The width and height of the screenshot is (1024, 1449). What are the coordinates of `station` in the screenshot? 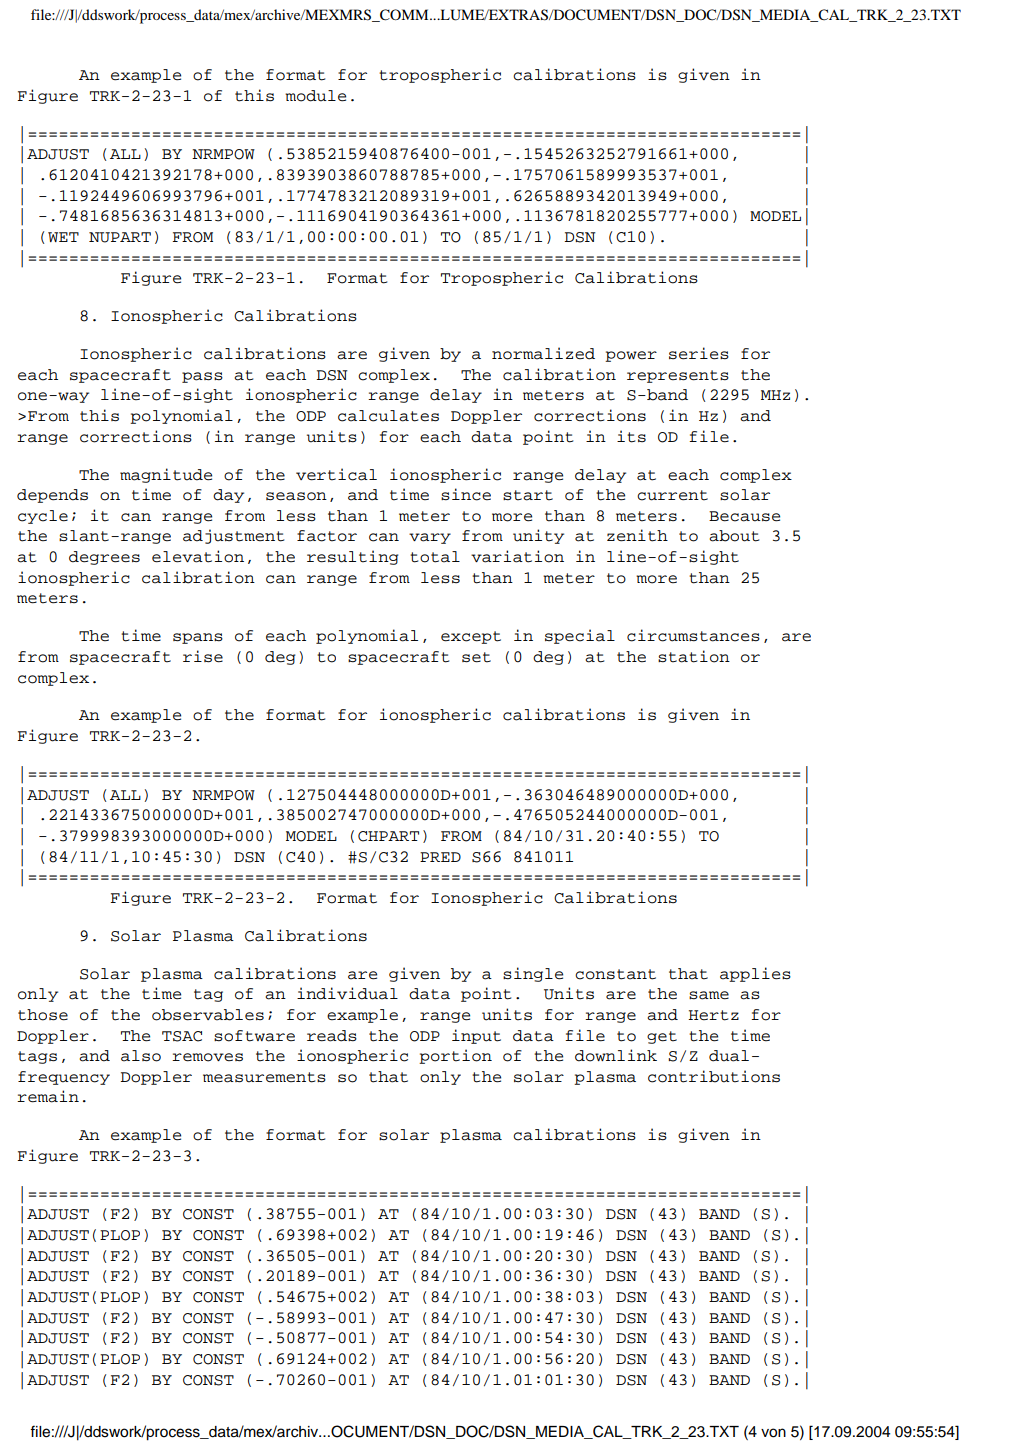 It's located at (694, 656).
